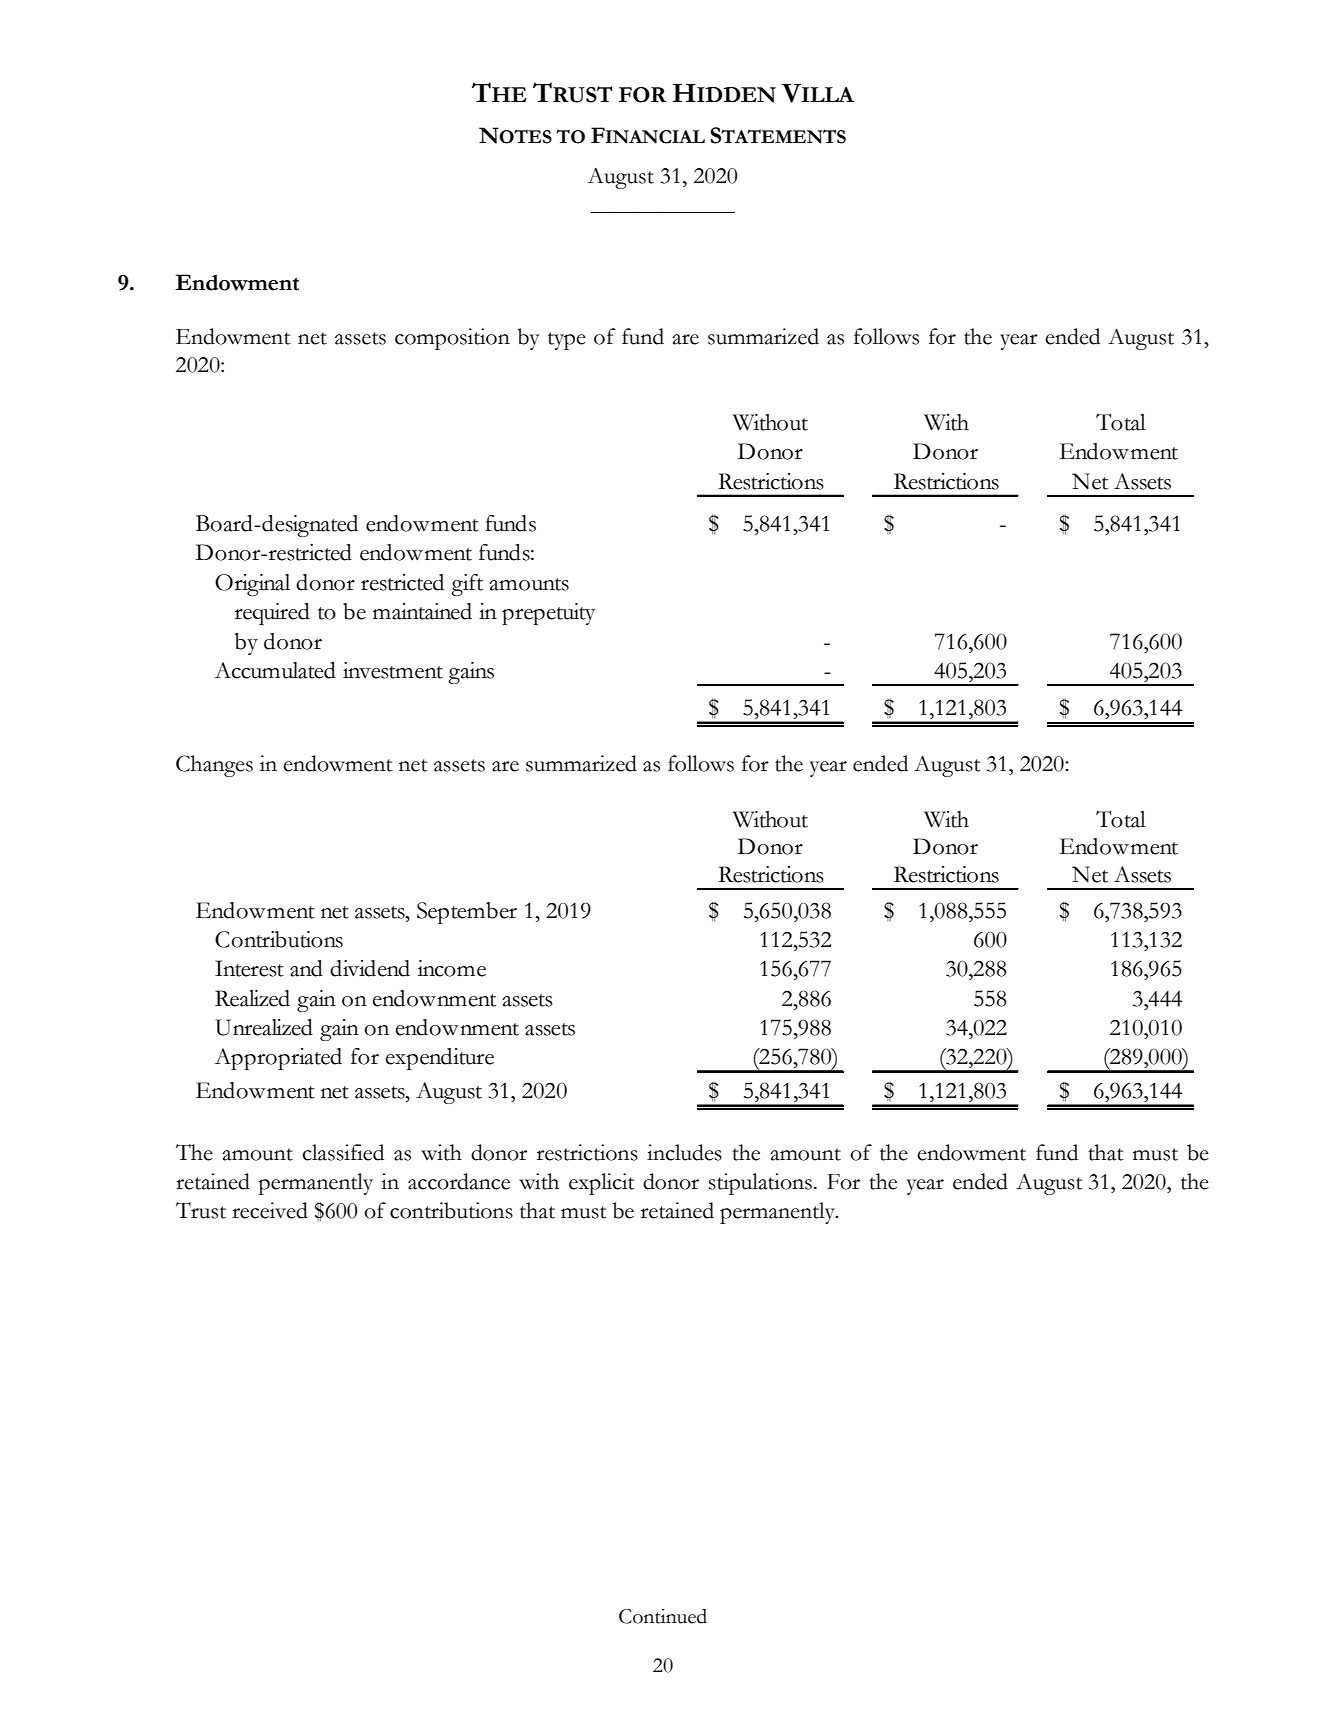  I want to click on classified, so click(343, 1152).
